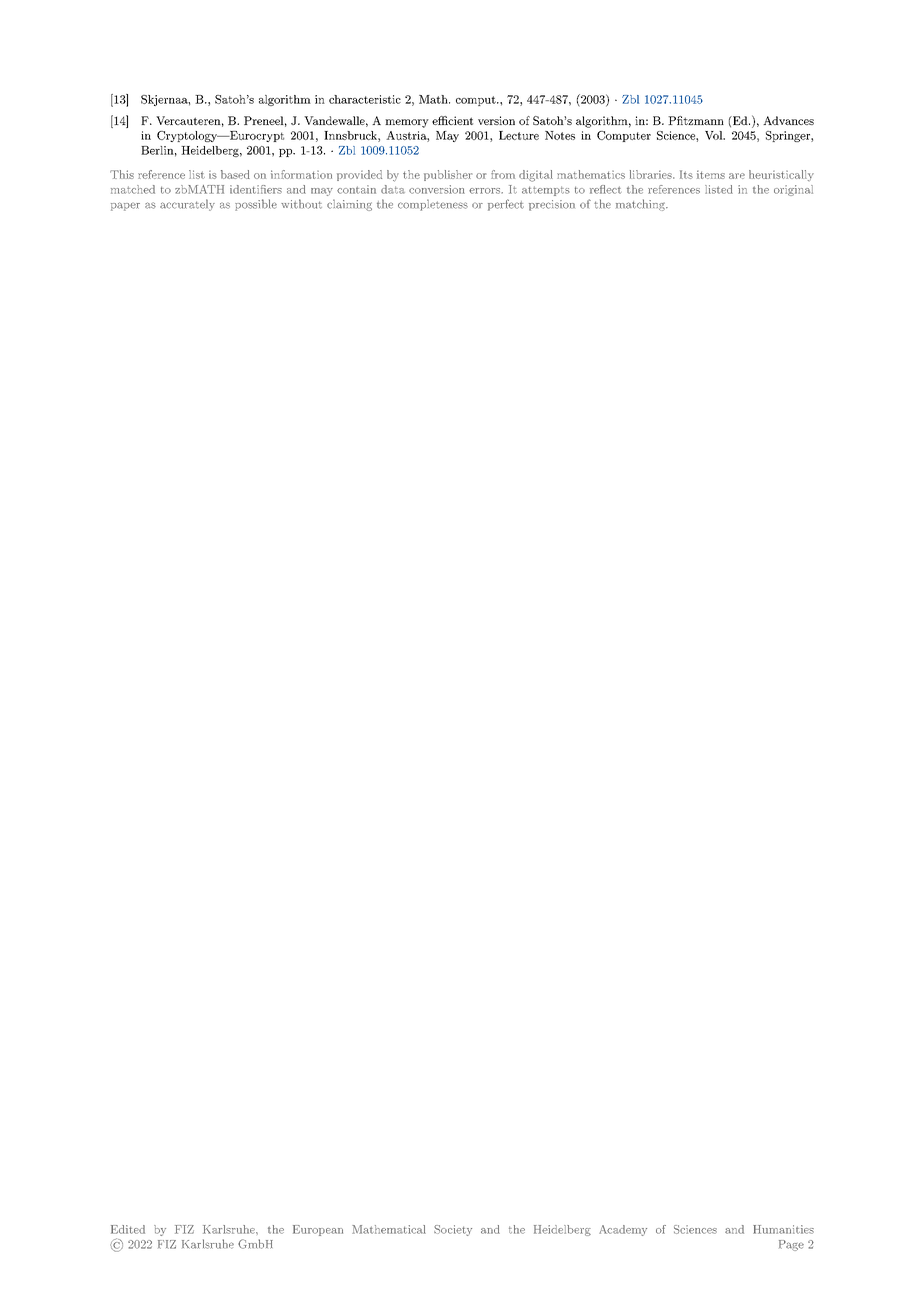 This screenshot has height=1308, width=924. Describe the element at coordinates (433, 205) in the screenshot. I see `completeness` at that location.
